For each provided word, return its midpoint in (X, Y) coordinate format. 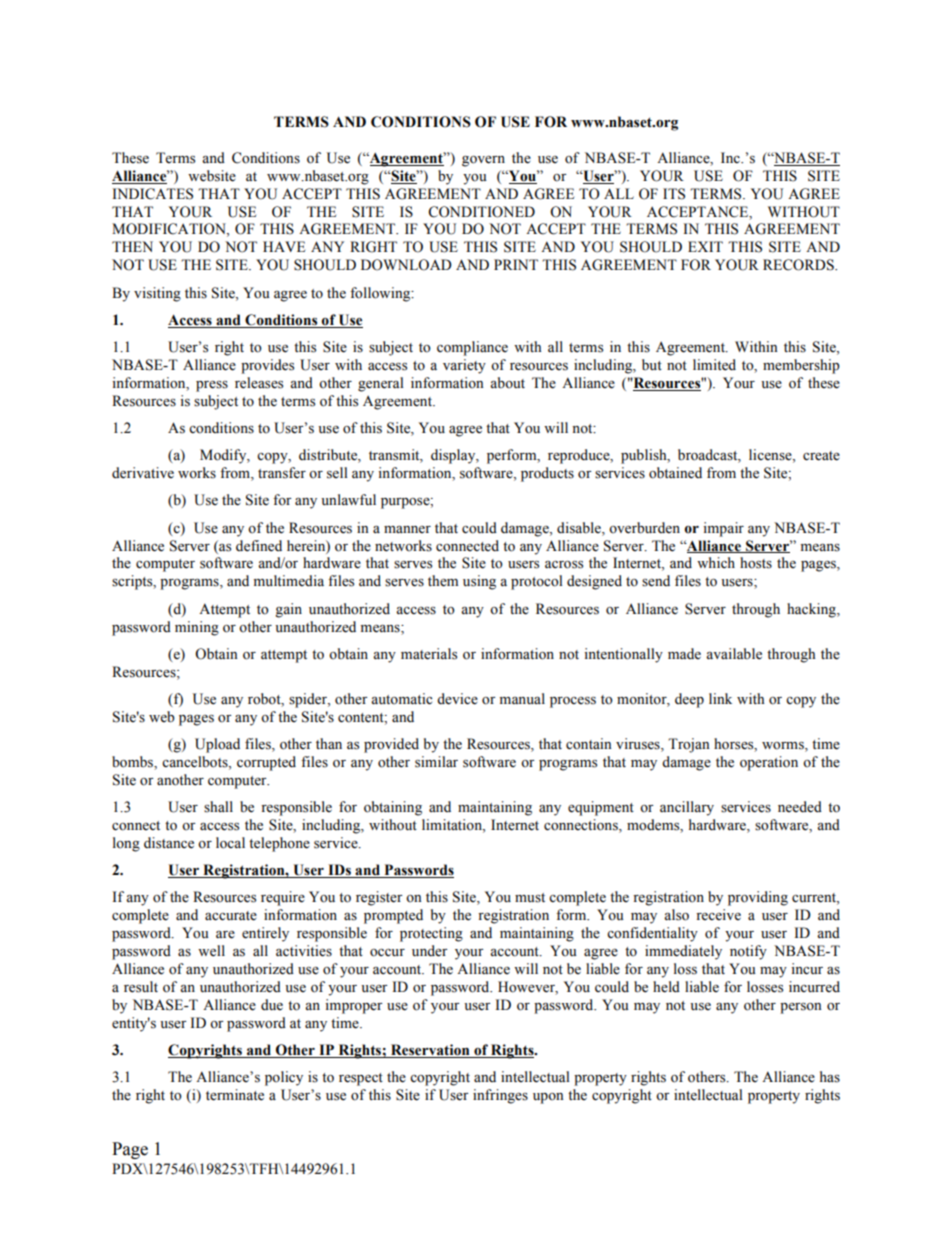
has (830, 1077)
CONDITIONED (481, 212)
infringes (500, 1096)
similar (436, 762)
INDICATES (152, 194)
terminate (235, 1095)
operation (769, 763)
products (547, 474)
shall (218, 807)
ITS (674, 194)
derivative (143, 473)
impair (723, 529)
